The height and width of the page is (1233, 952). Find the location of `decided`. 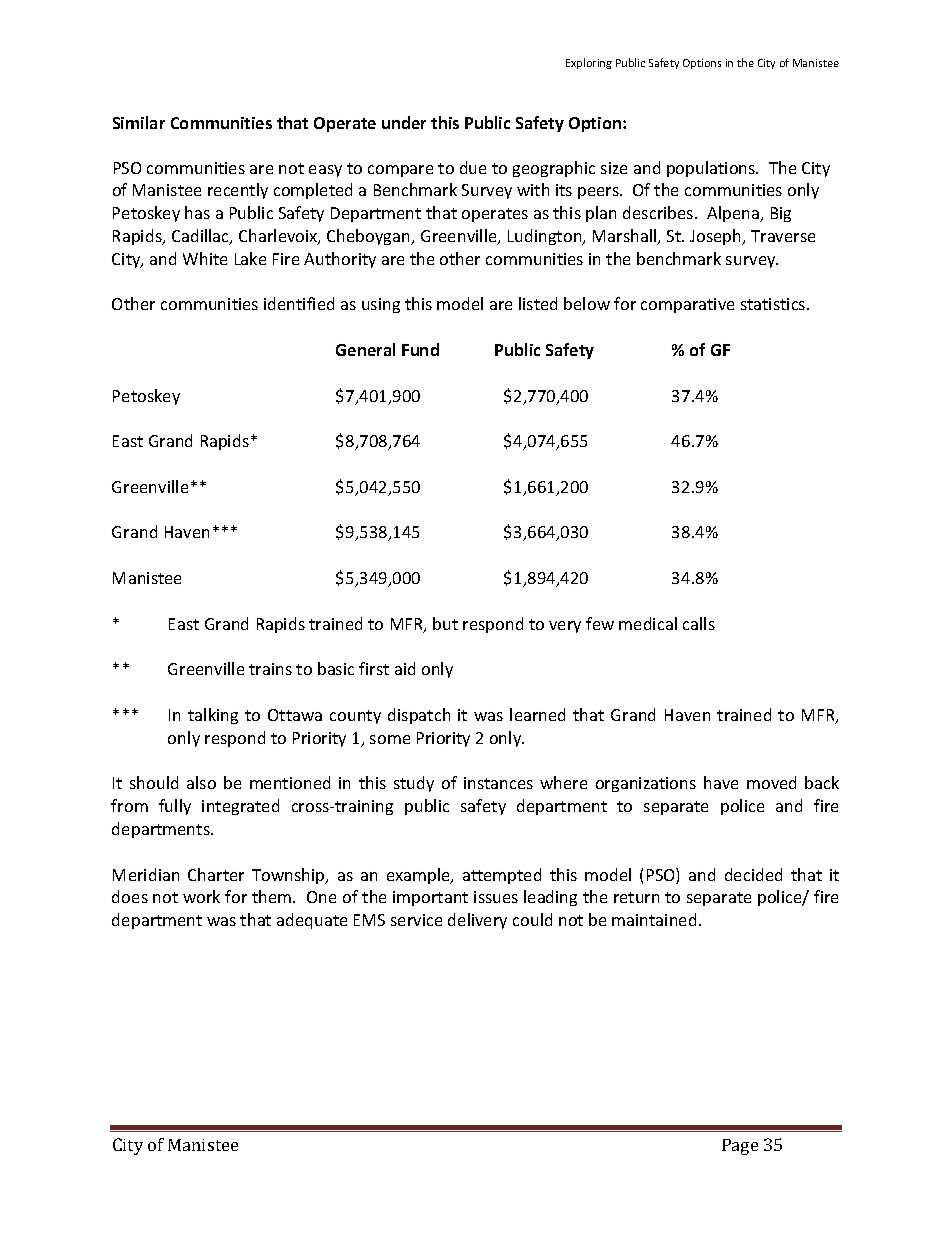

decided is located at coordinates (753, 874).
